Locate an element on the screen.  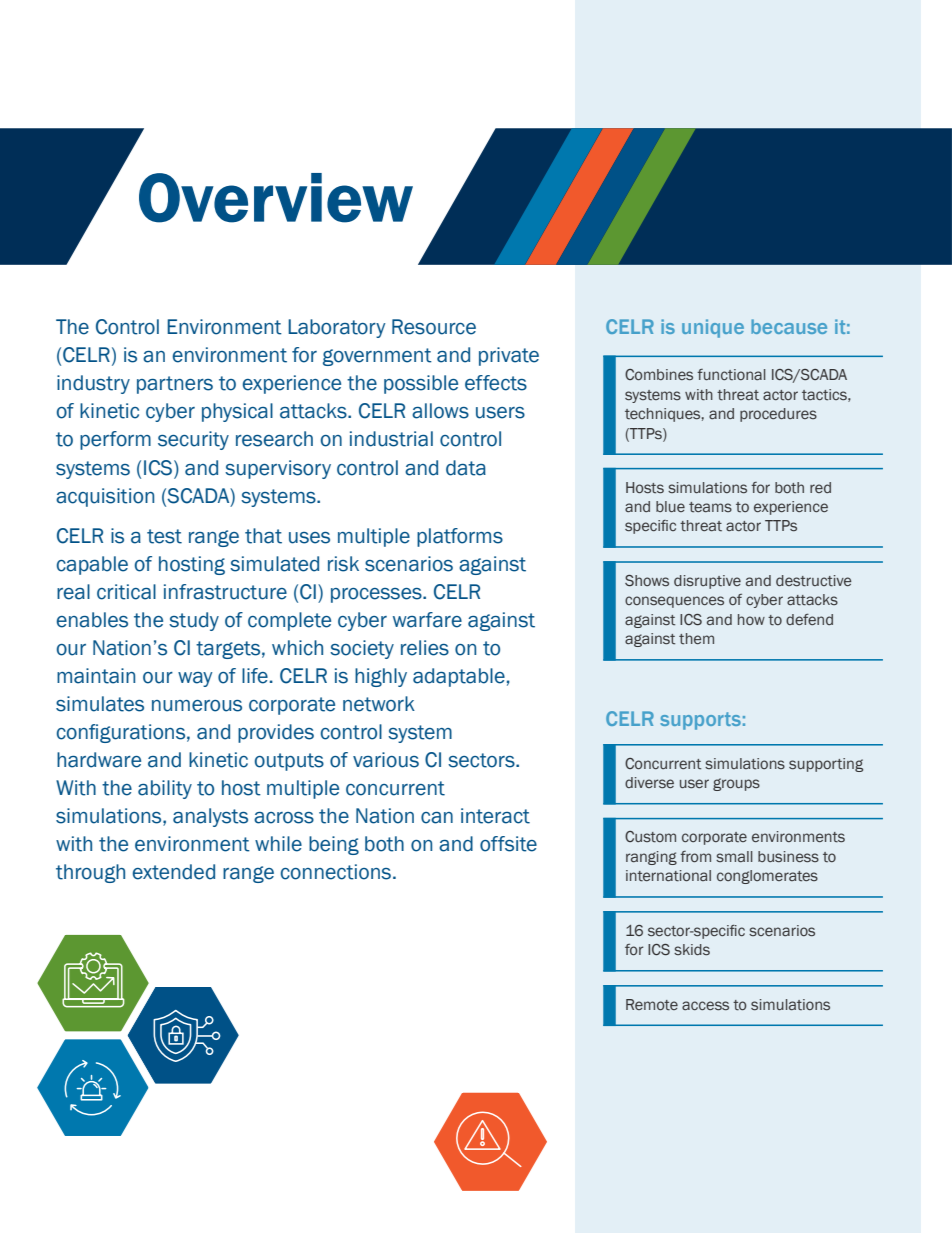
allows is located at coordinates (440, 411).
